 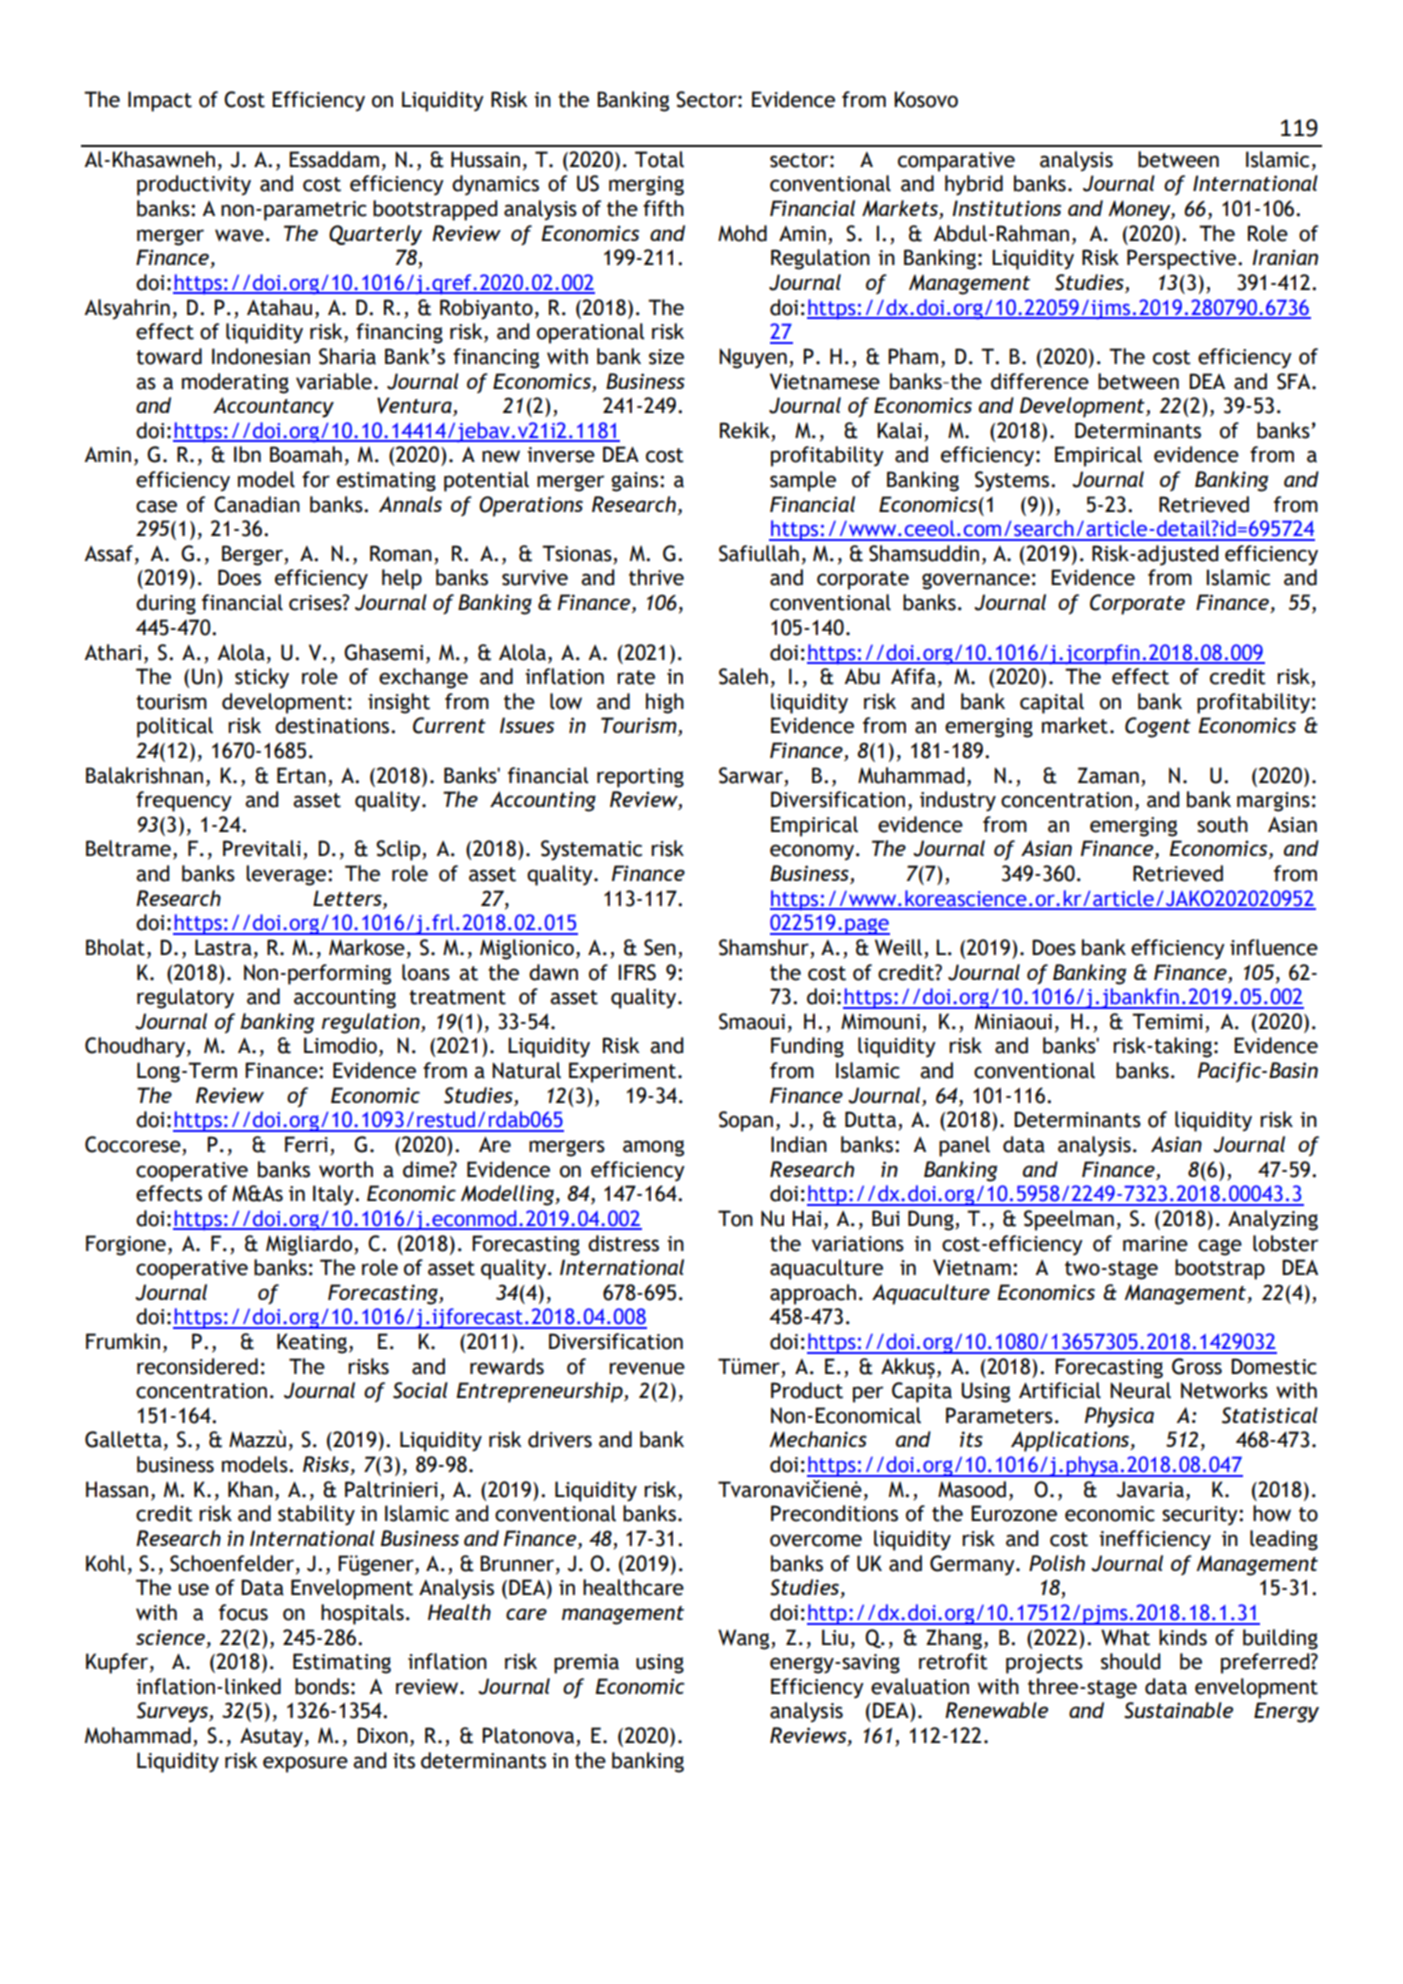 What do you see at coordinates (334, 1195) in the screenshot?
I see `Italy` at bounding box center [334, 1195].
